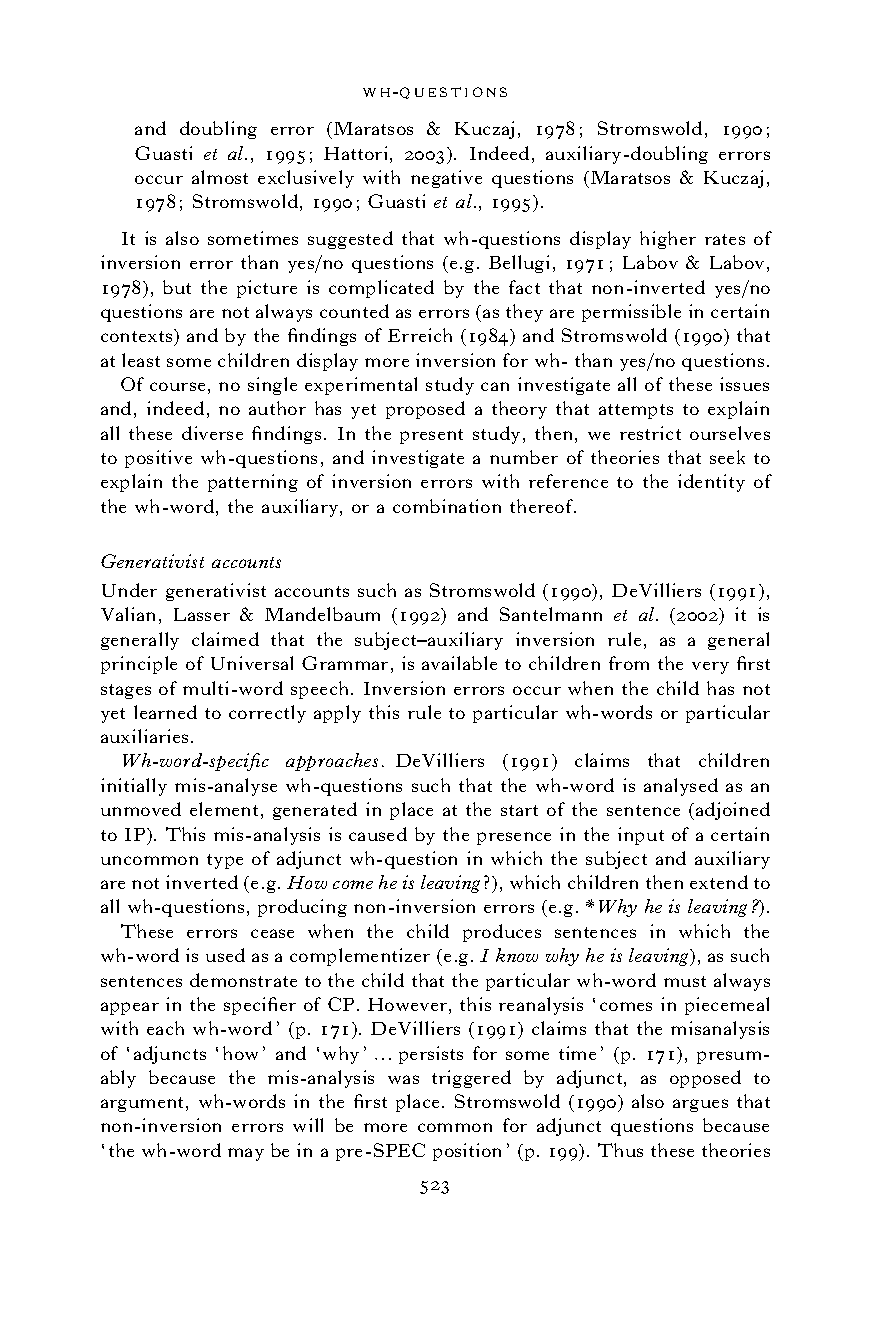 This document has width=896, height=1343. I want to click on higher, so click(668, 240).
